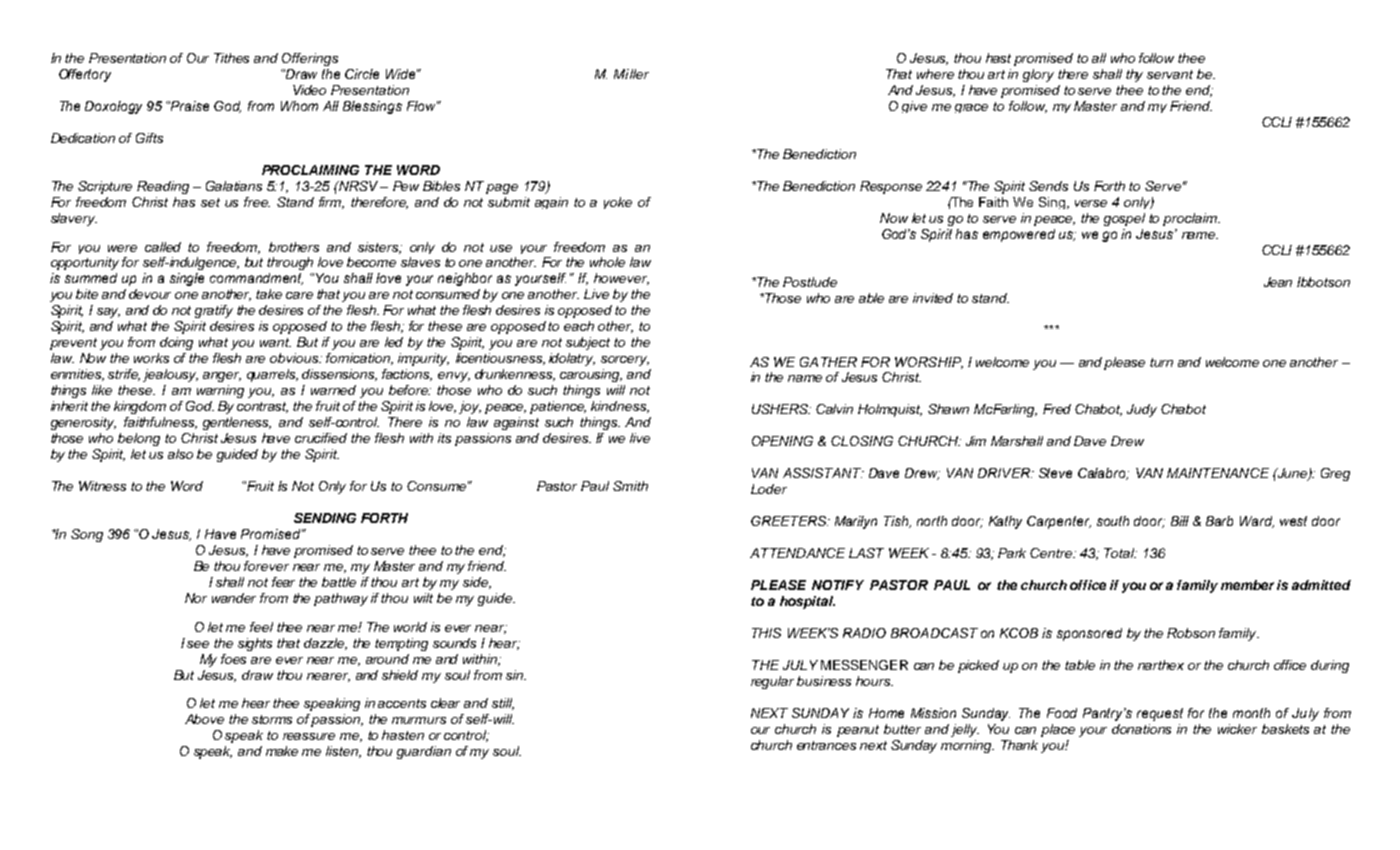  What do you see at coordinates (231, 58) in the page?
I see `Tithes` at bounding box center [231, 58].
